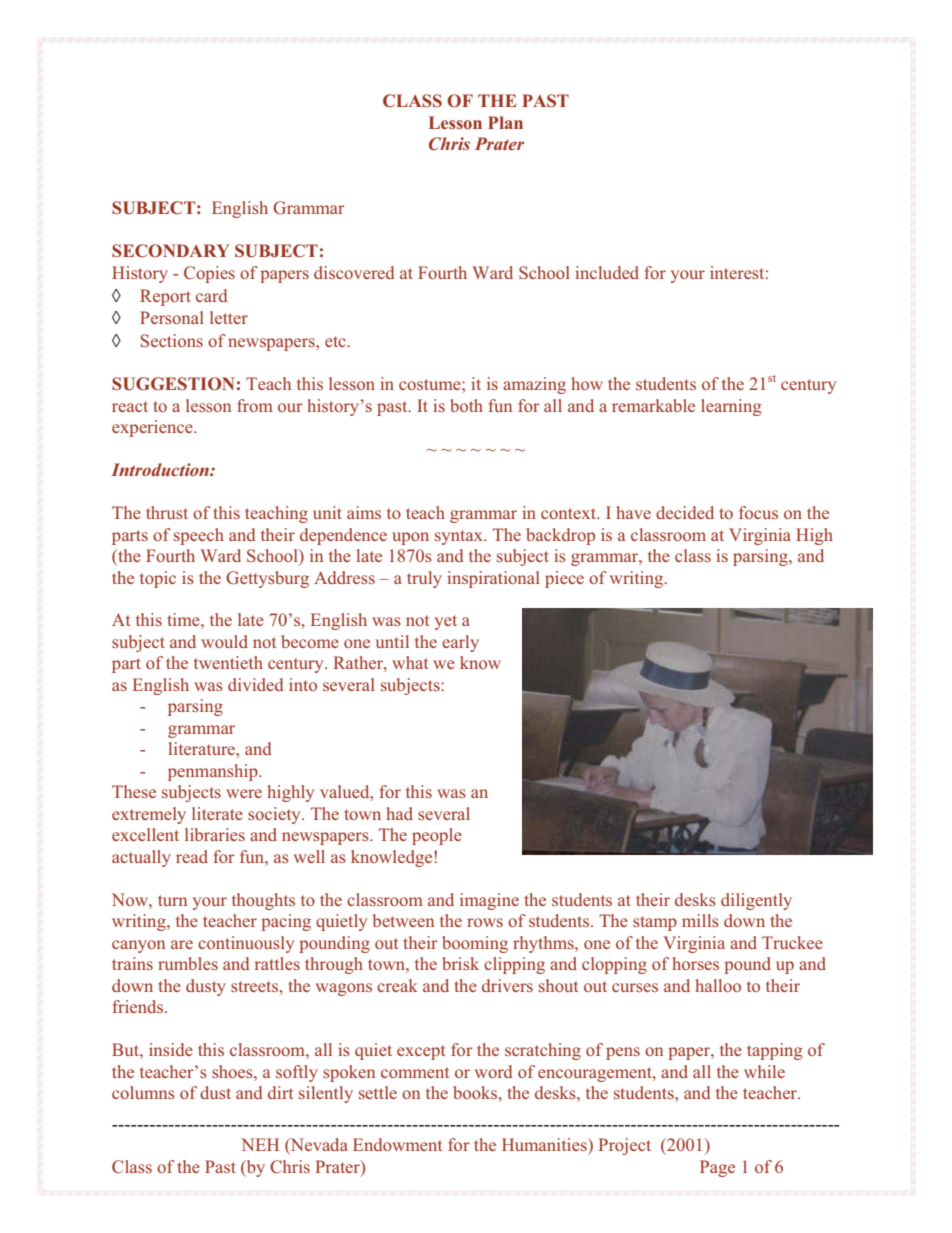 This image has height=1233, width=952. Describe the element at coordinates (685, 512) in the image. I see `decided` at that location.
